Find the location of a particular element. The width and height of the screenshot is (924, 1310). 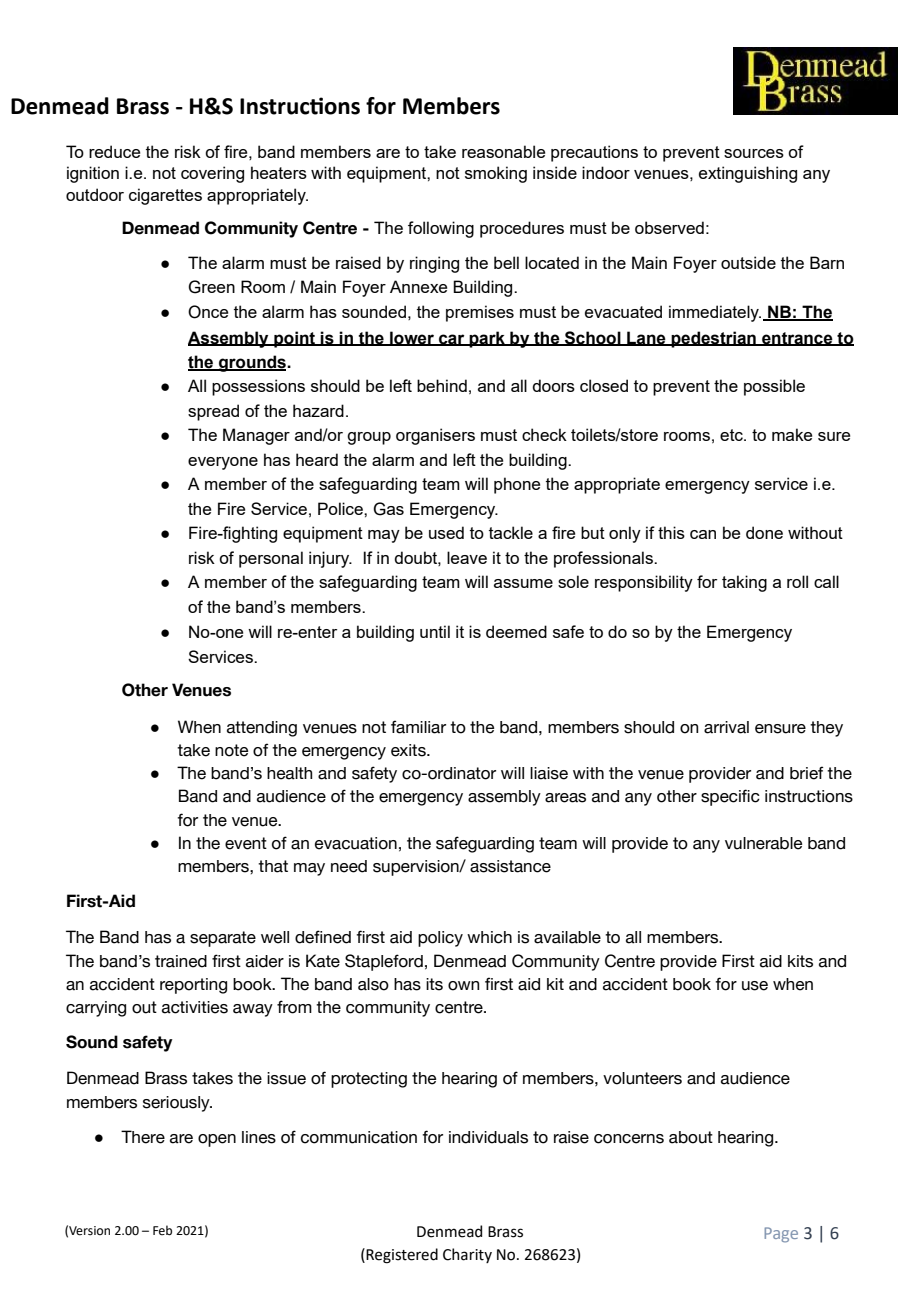

everyone is located at coordinates (223, 463).
